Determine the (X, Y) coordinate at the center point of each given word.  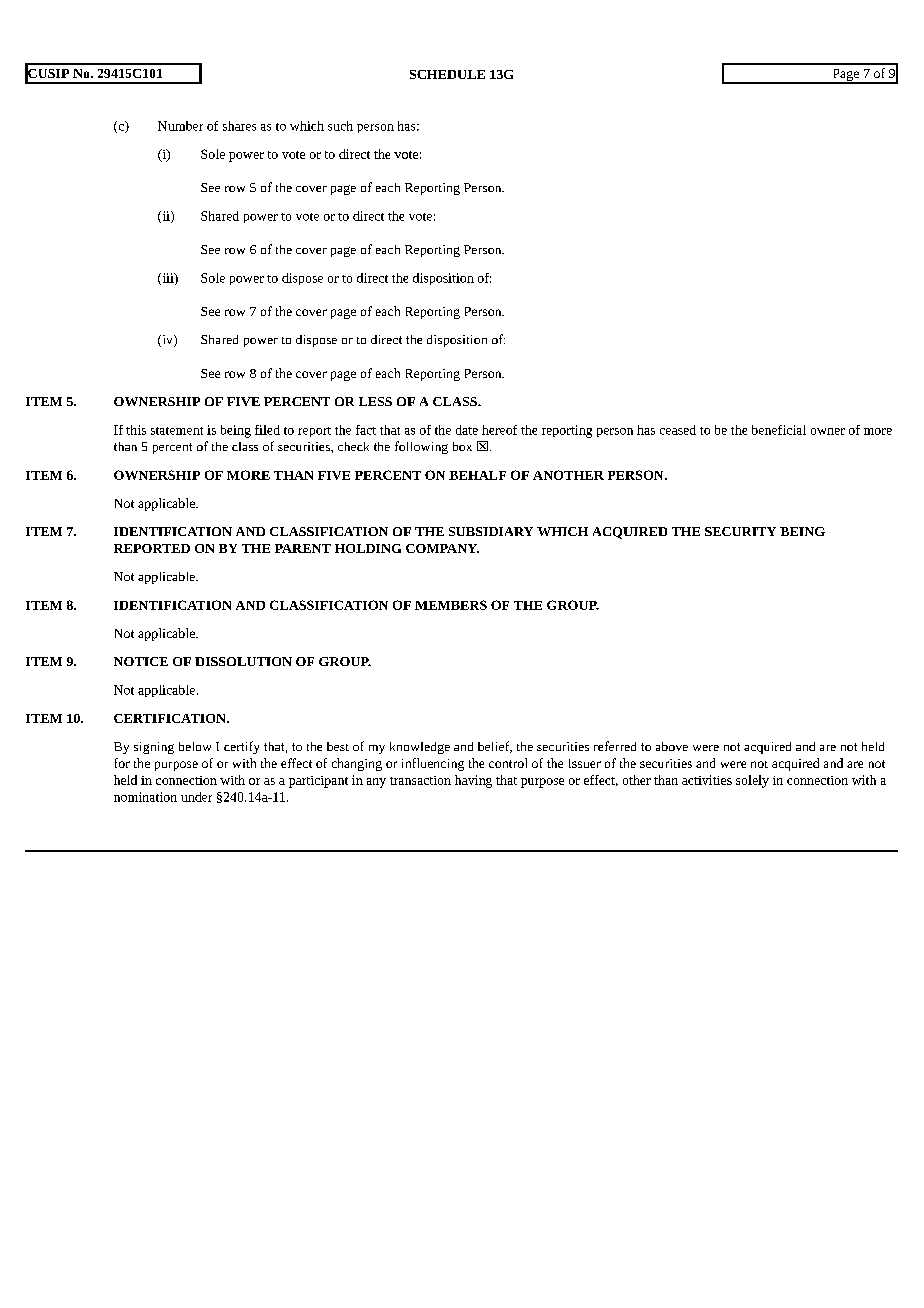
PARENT (303, 548)
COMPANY (442, 548)
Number (180, 126)
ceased (678, 430)
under (196, 797)
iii (168, 279)
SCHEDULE (447, 74)
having (473, 781)
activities (707, 780)
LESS (375, 401)
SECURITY (740, 531)
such (340, 126)
